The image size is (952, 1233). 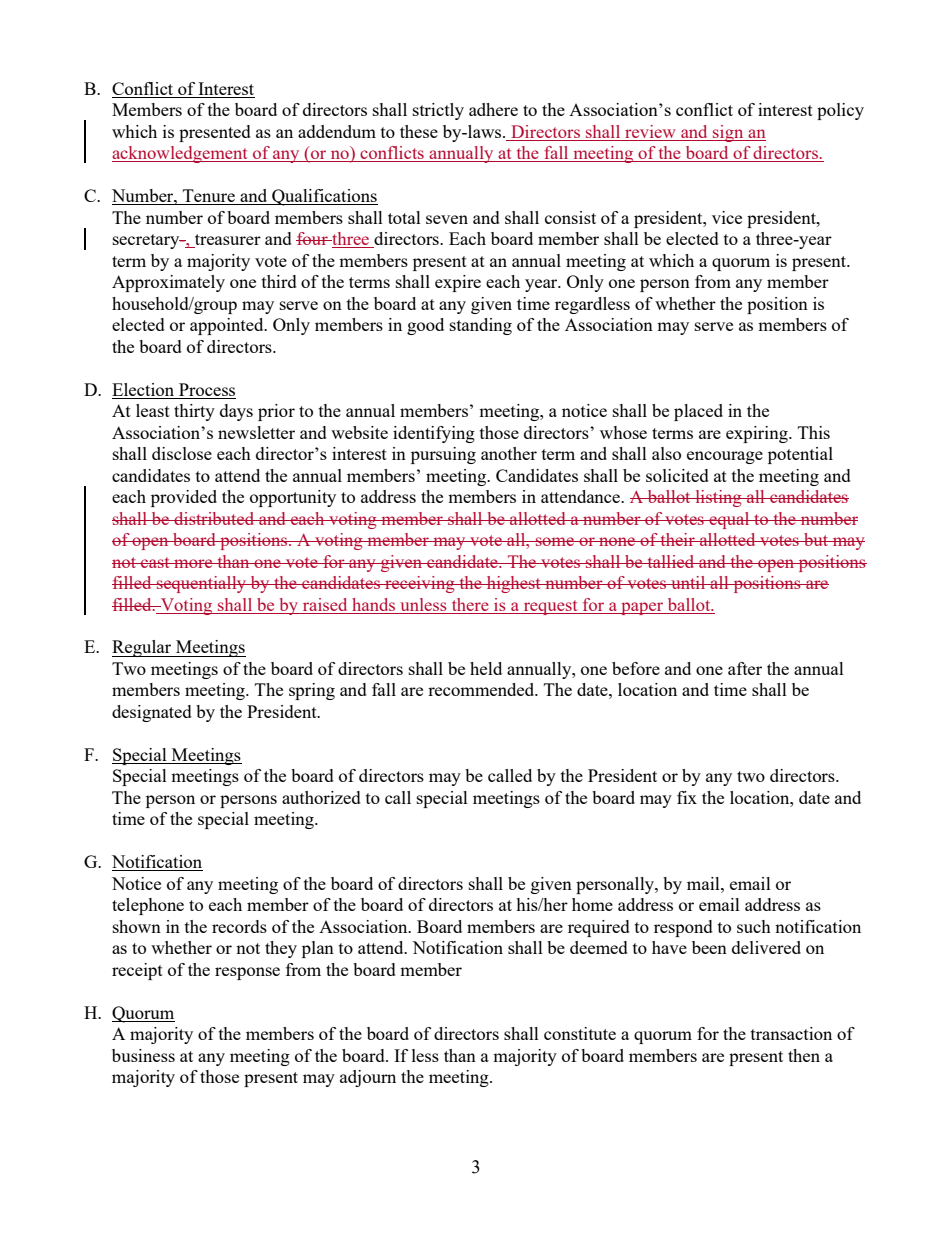 What do you see at coordinates (247, 973) in the page?
I see `response` at bounding box center [247, 973].
